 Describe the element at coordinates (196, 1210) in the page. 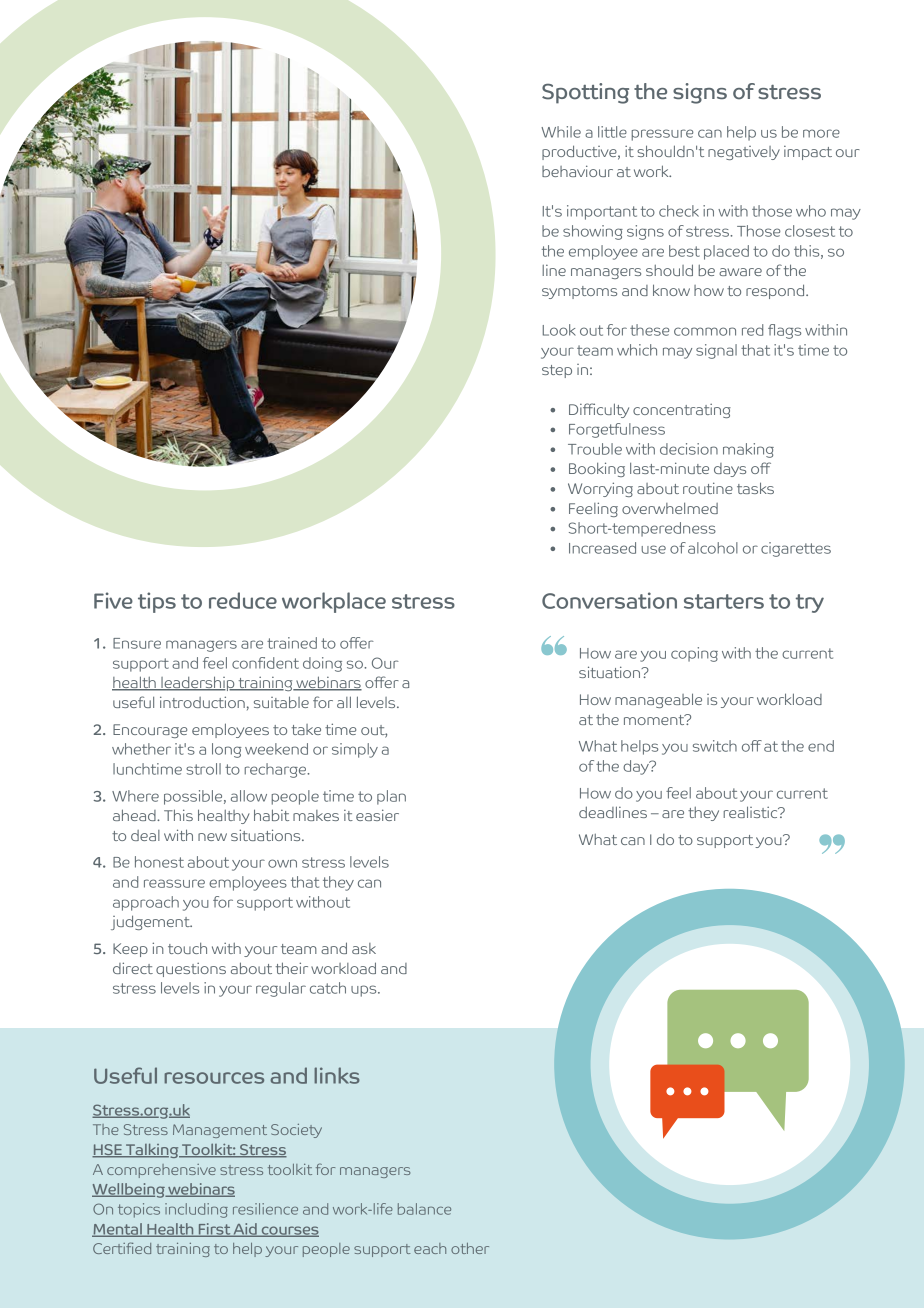

I see `including` at that location.
